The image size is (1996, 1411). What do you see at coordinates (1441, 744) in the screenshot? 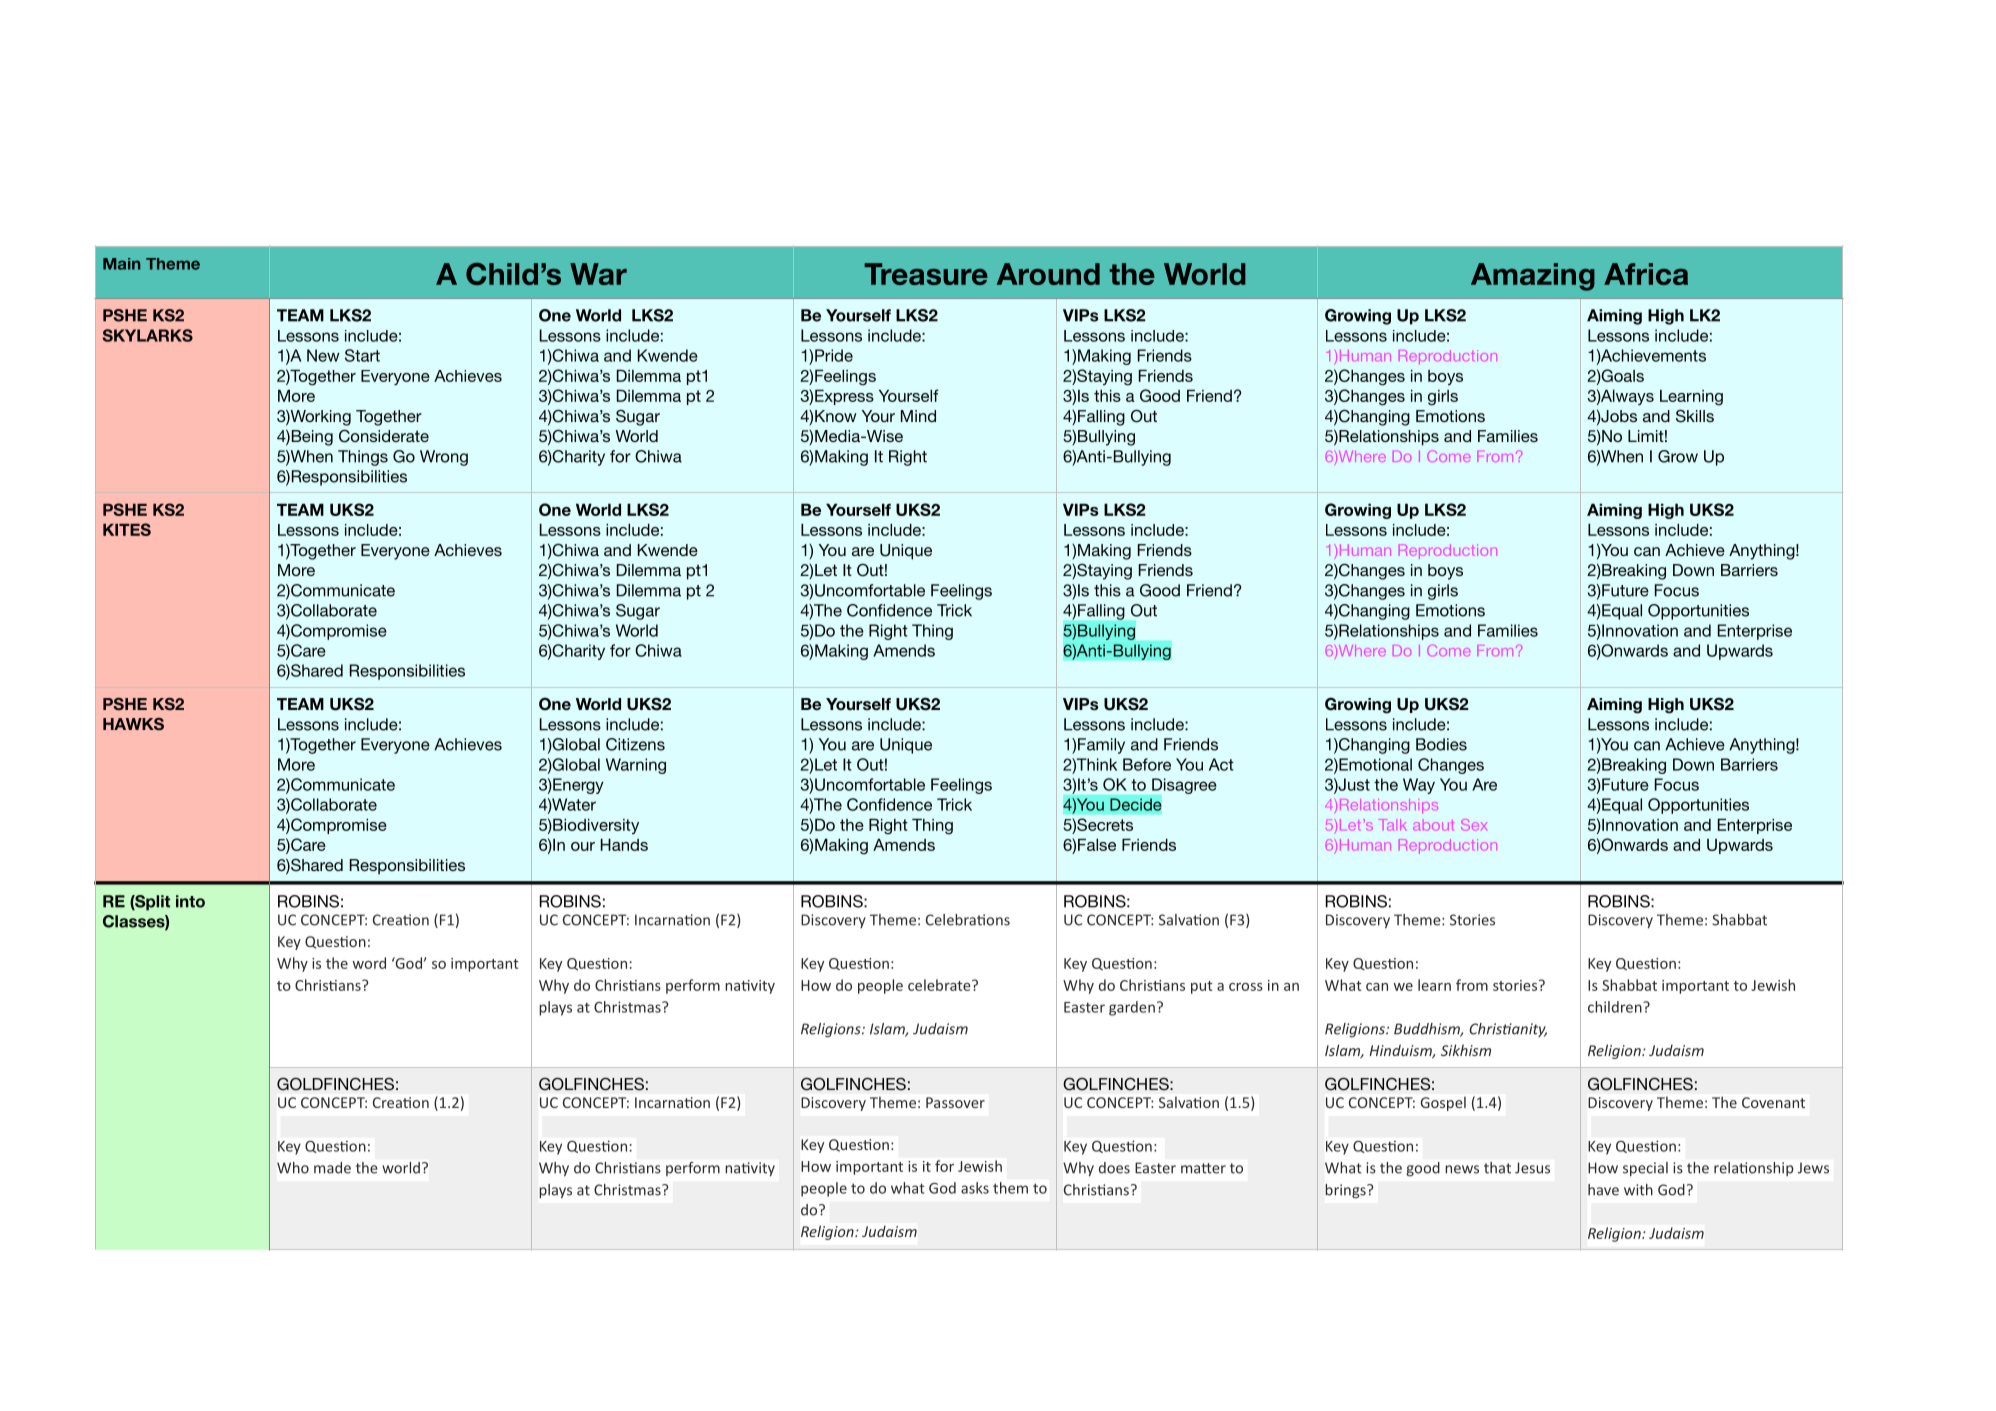
I see `Bodies` at bounding box center [1441, 744].
